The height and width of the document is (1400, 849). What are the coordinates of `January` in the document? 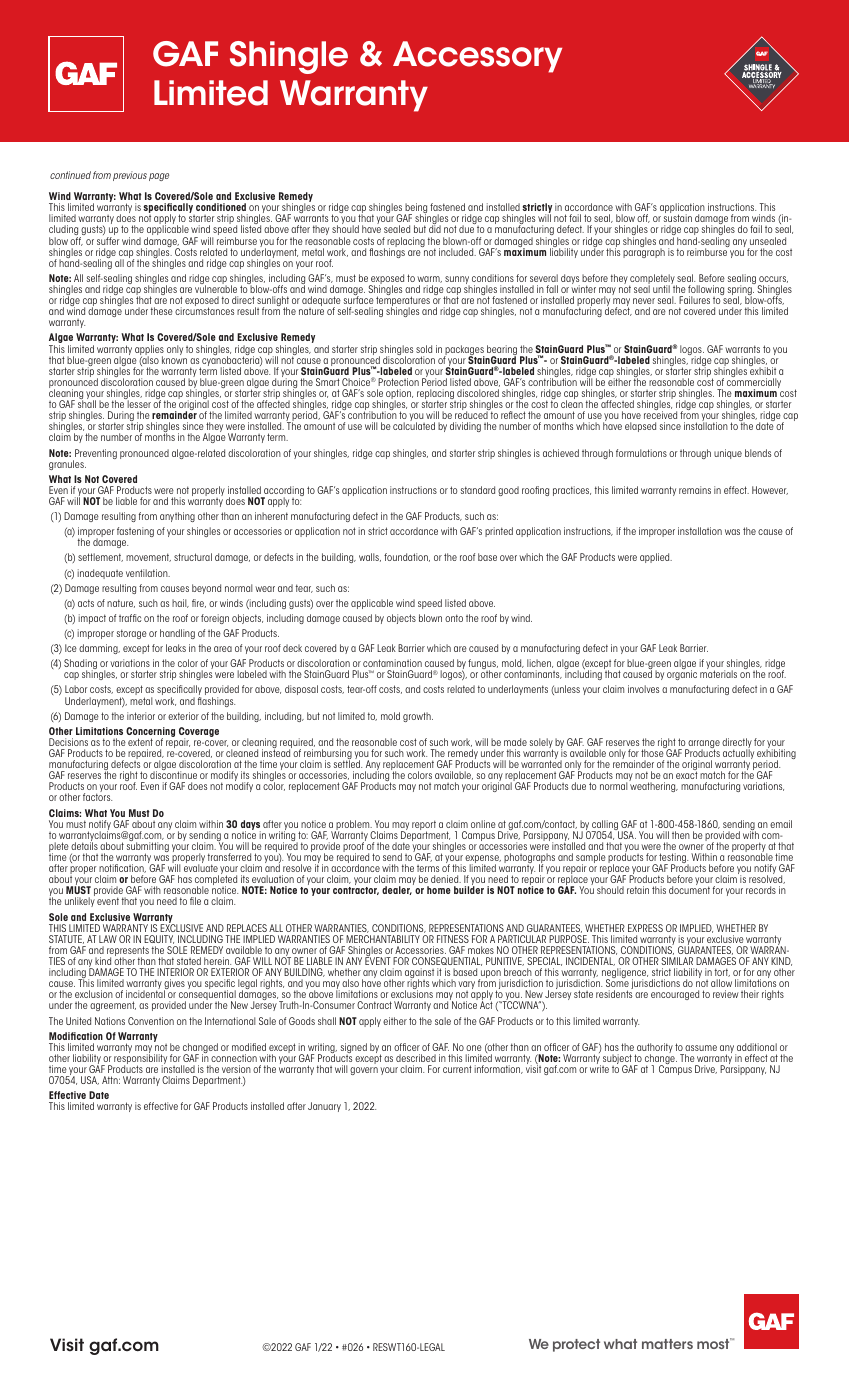 It's located at (324, 1107).
